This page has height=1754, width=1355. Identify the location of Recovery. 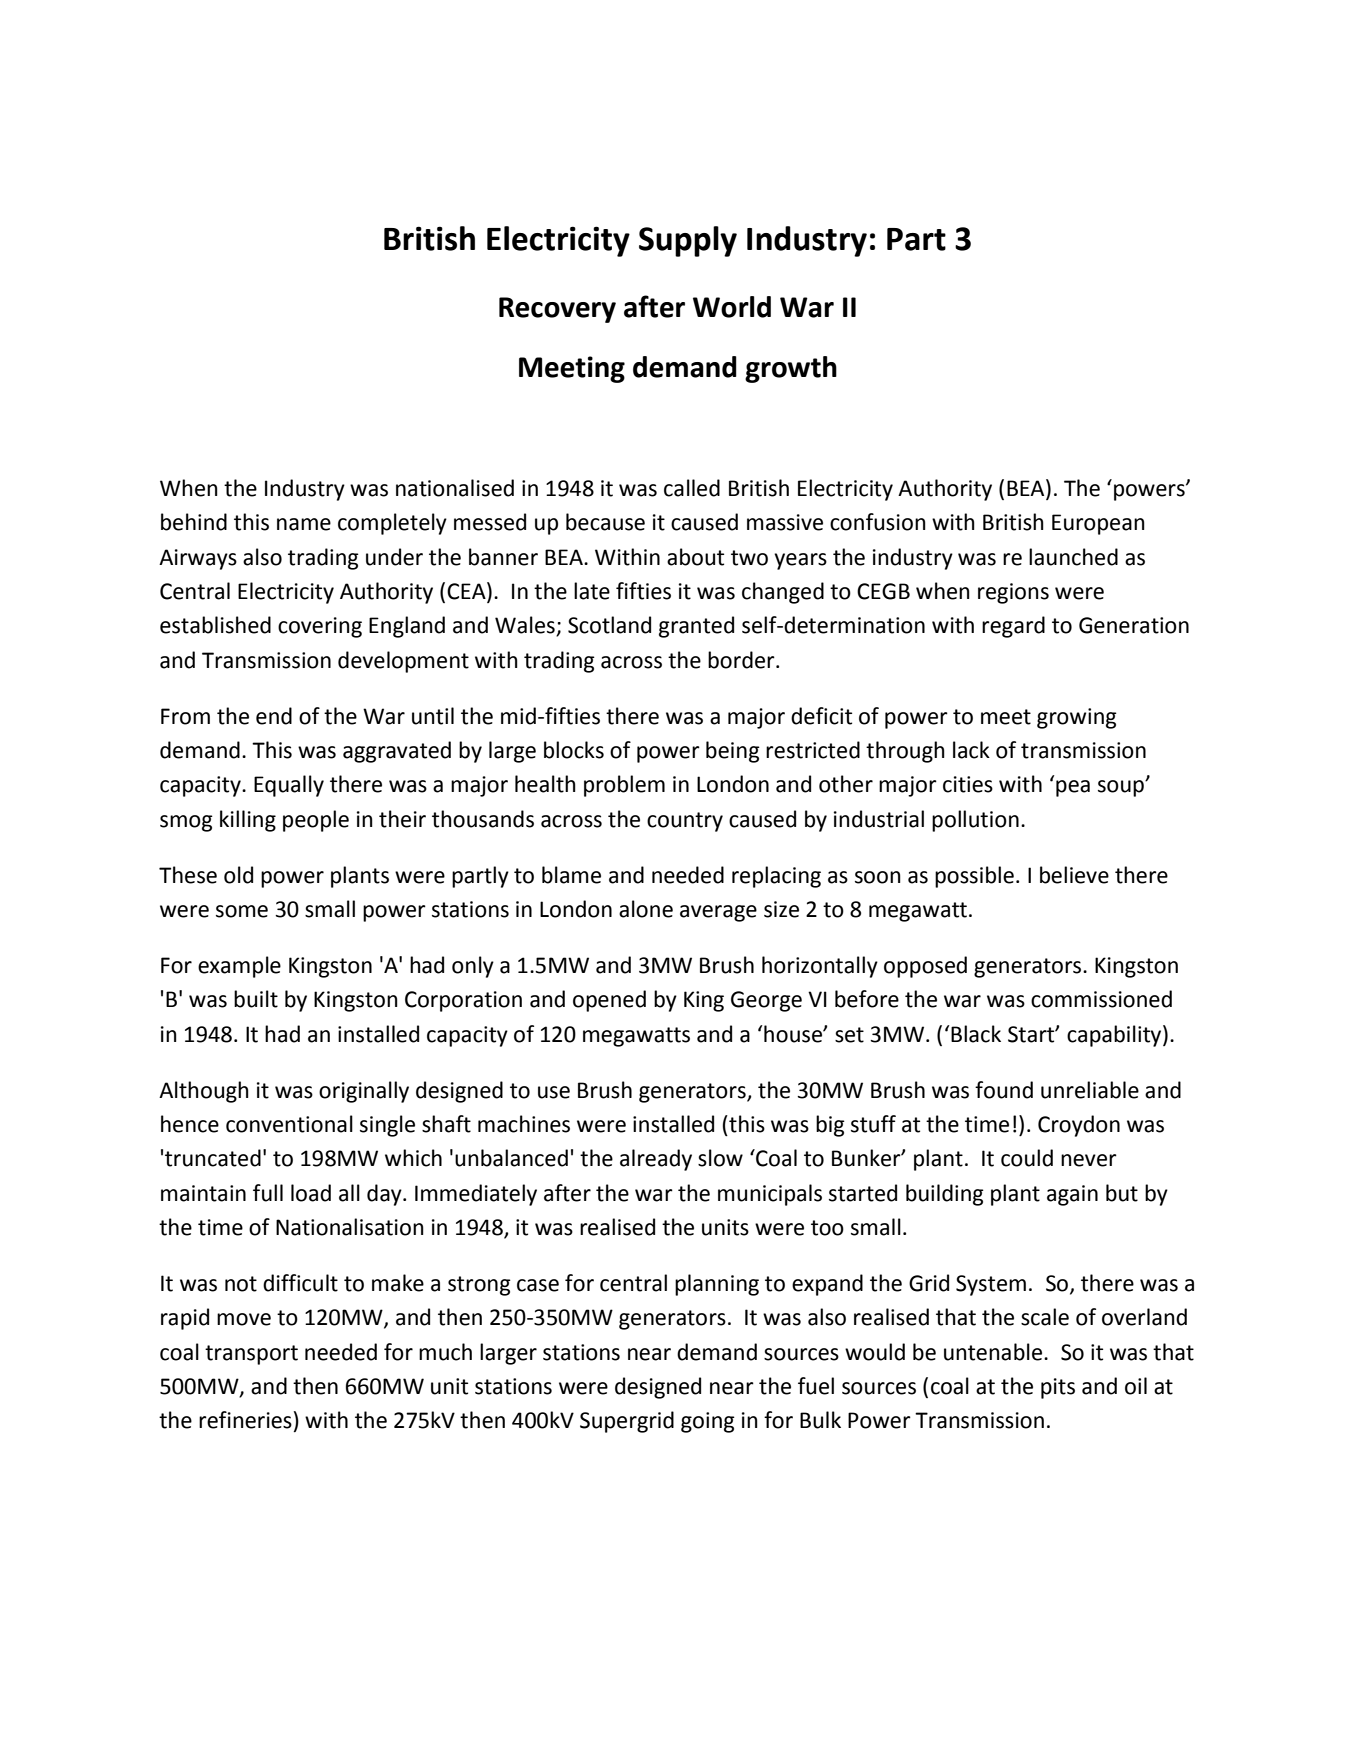
(557, 310).
